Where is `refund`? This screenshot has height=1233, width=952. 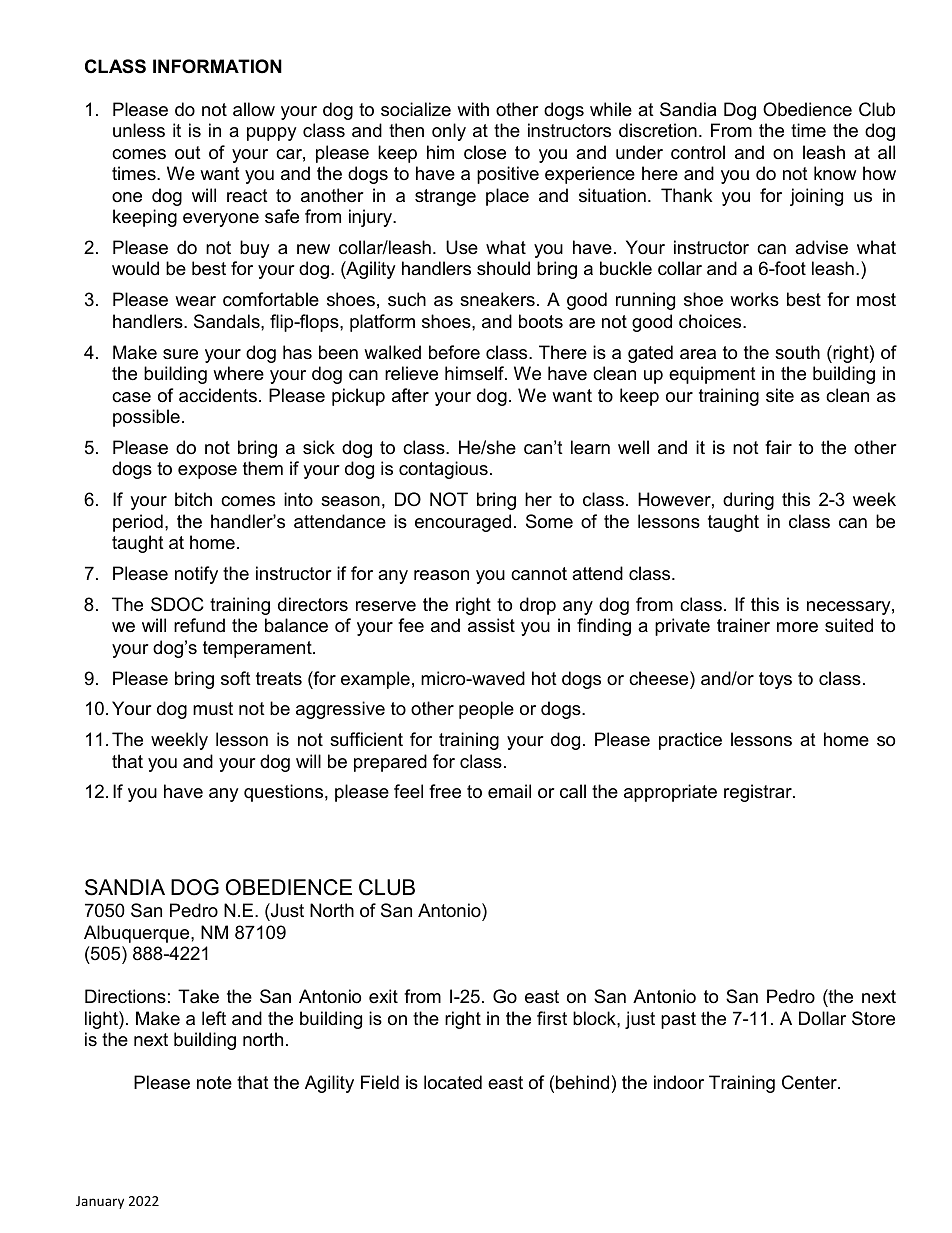
refund is located at coordinates (199, 625).
